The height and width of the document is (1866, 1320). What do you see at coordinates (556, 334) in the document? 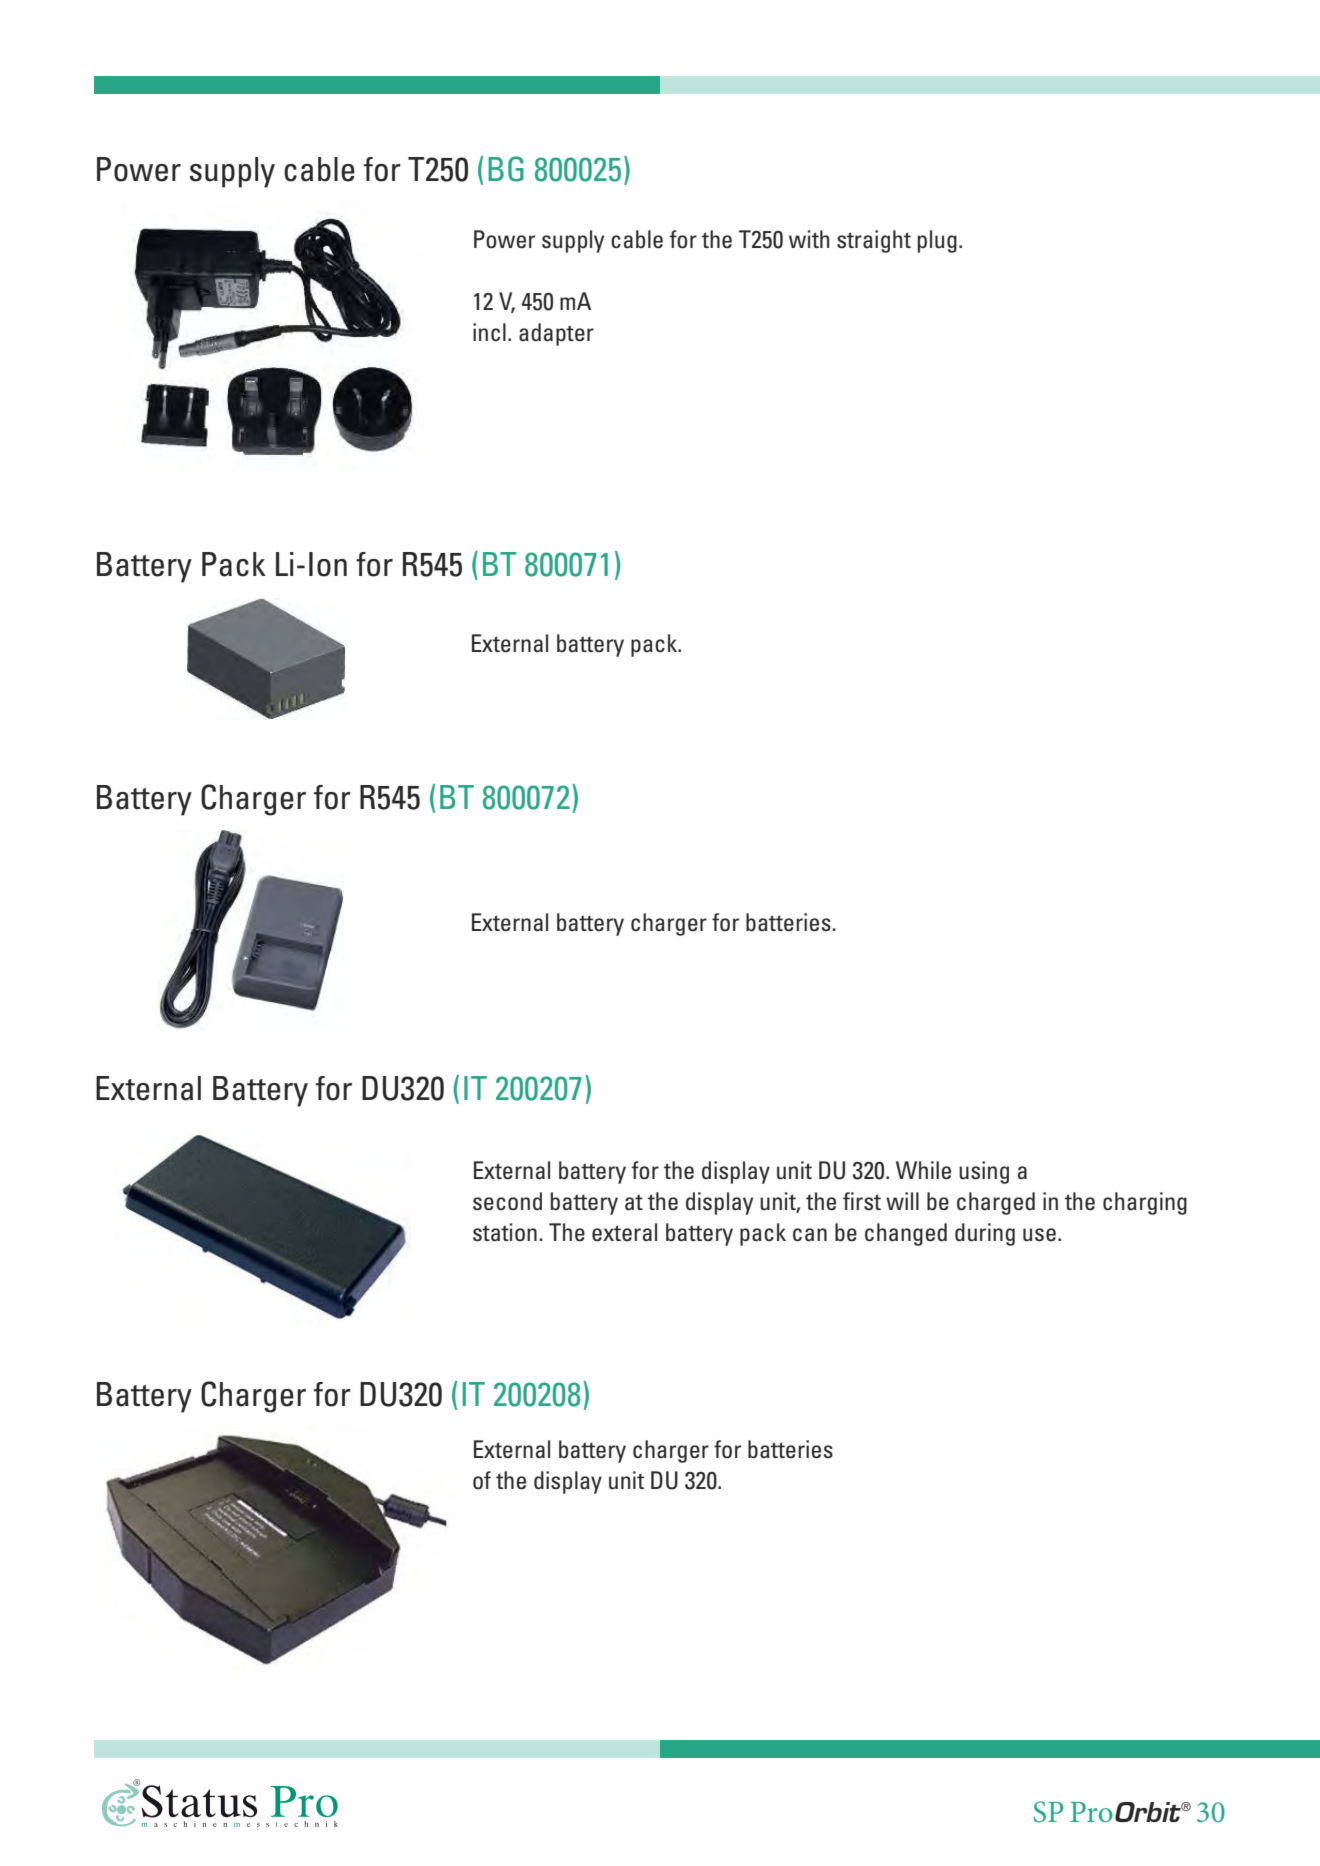
I see `adapter` at bounding box center [556, 334].
